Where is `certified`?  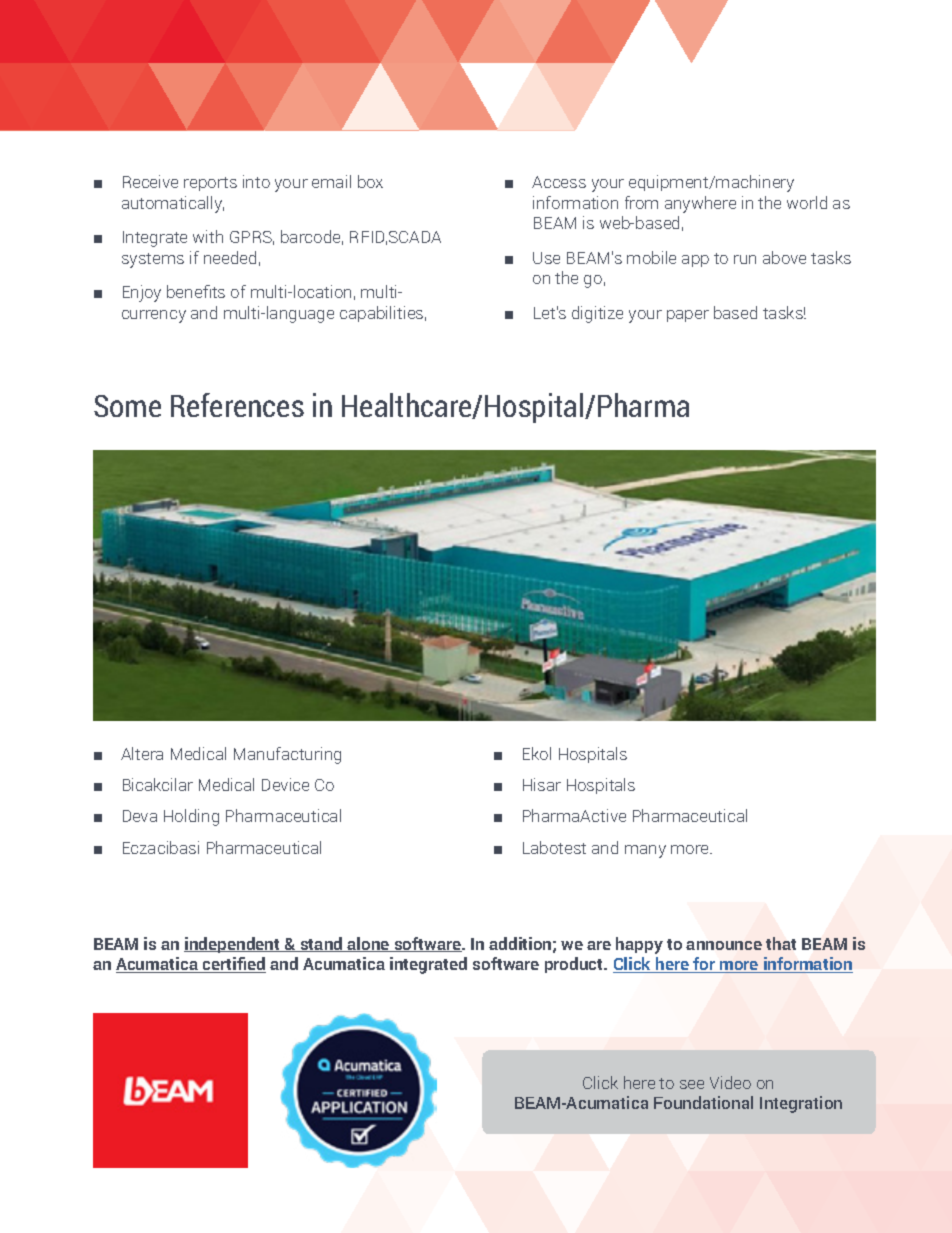 certified is located at coordinates (233, 965).
